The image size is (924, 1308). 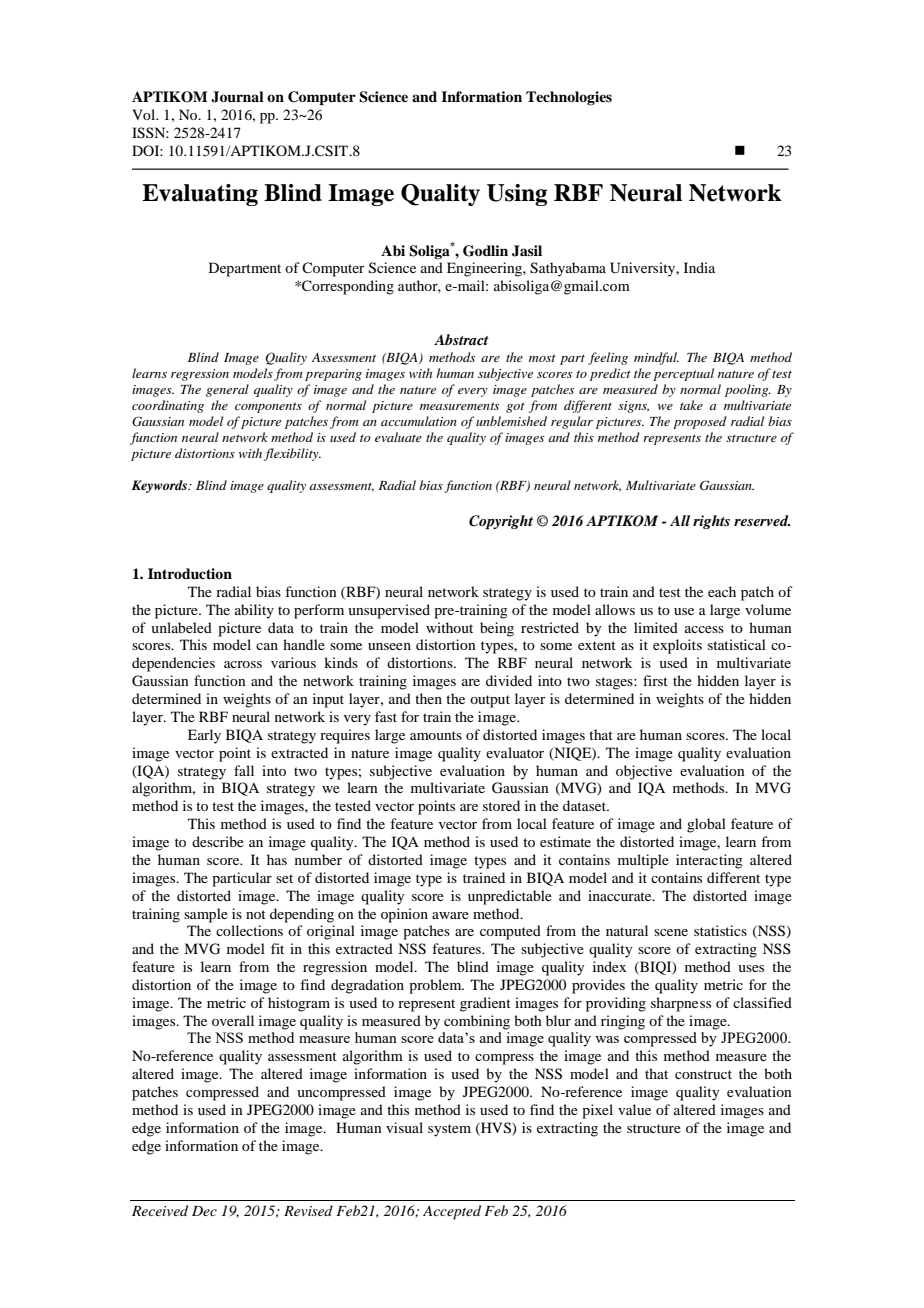 What do you see at coordinates (237, 97) in the screenshot?
I see `Journal` at bounding box center [237, 97].
